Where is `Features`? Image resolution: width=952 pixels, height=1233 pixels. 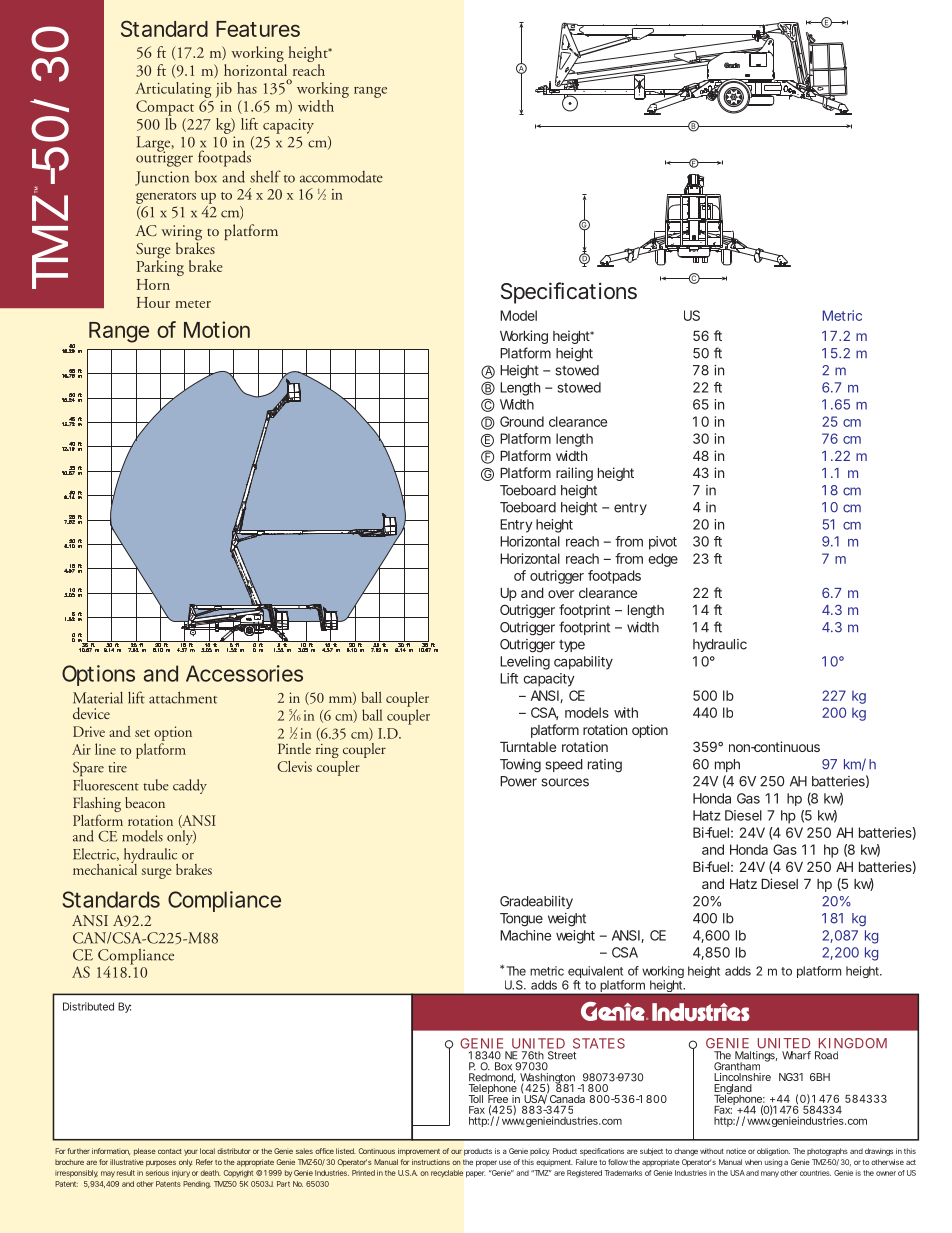
Features is located at coordinates (258, 29).
